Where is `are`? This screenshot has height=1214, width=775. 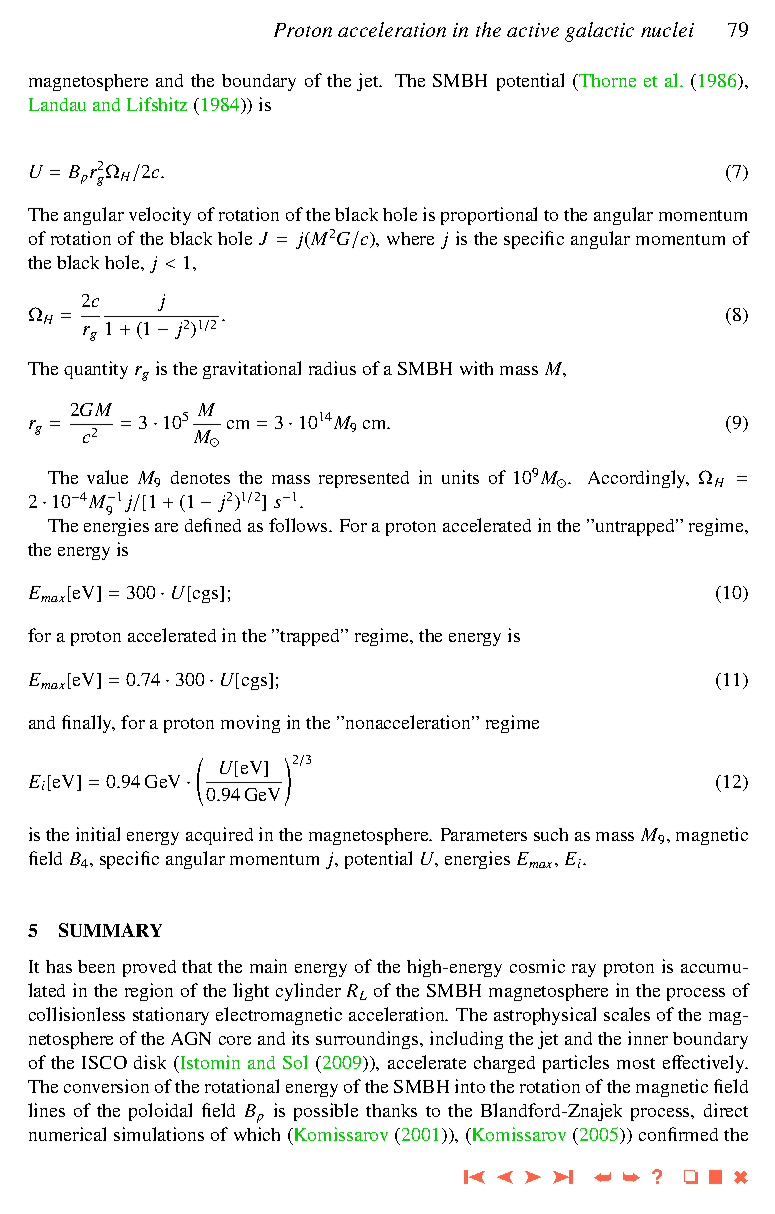 are is located at coordinates (166, 527).
